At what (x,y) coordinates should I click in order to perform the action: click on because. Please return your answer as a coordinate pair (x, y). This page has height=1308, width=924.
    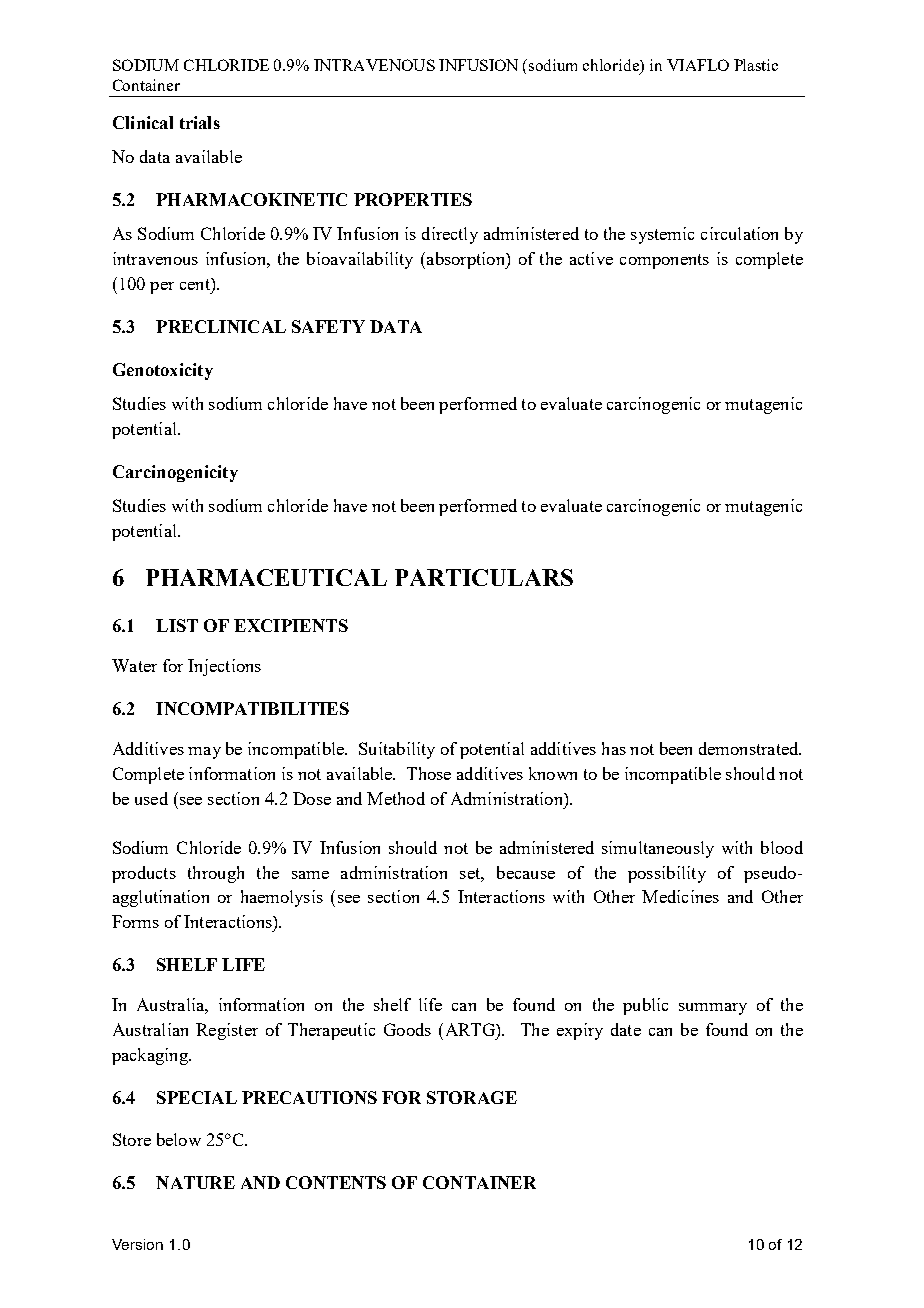
    Looking at the image, I should click on (526, 872).
